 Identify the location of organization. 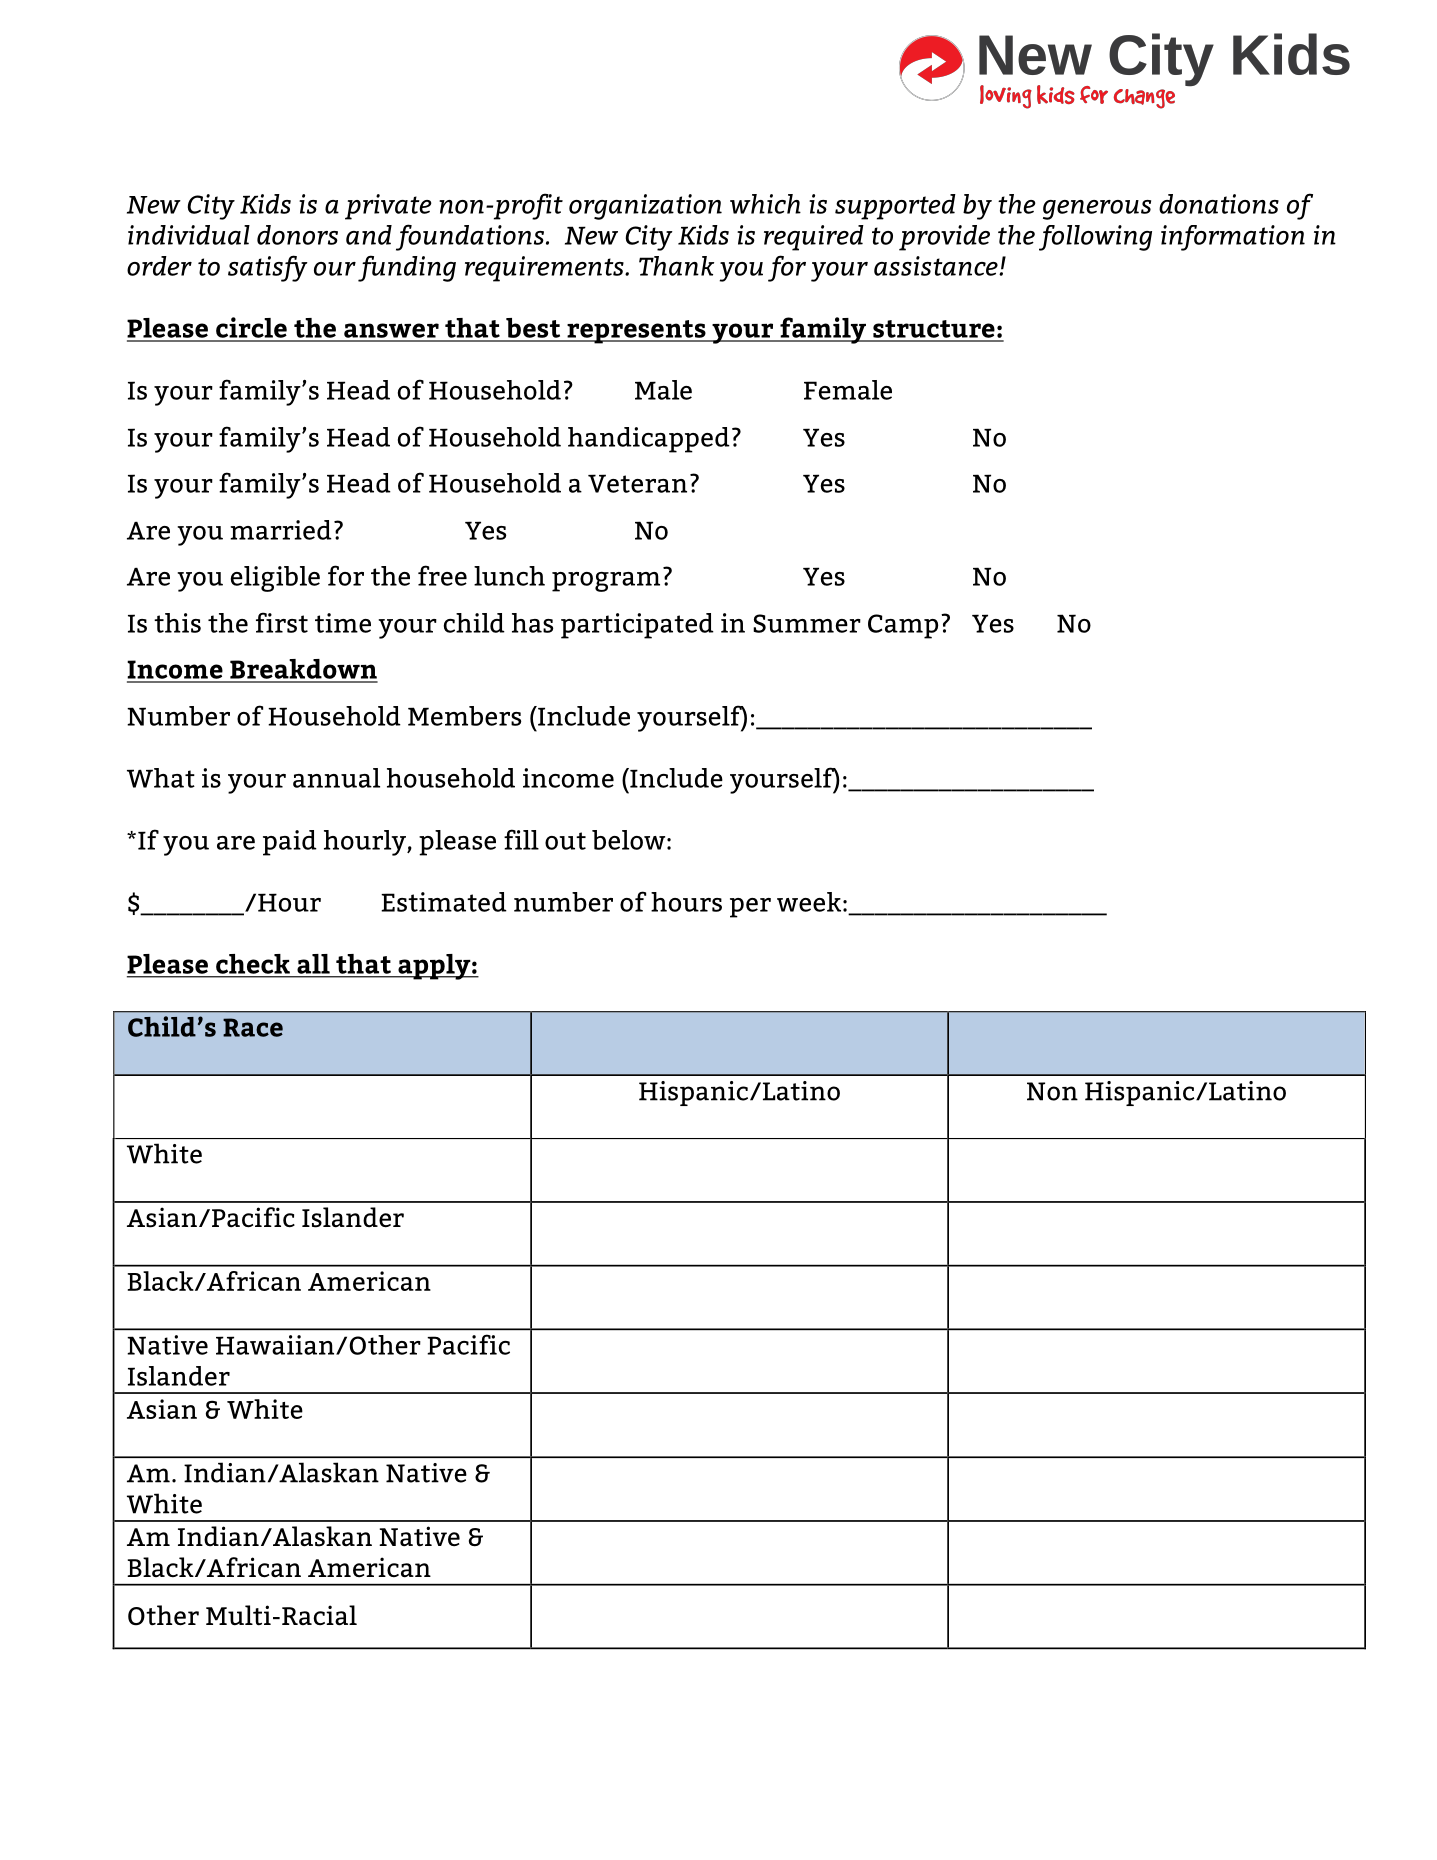
(645, 207).
